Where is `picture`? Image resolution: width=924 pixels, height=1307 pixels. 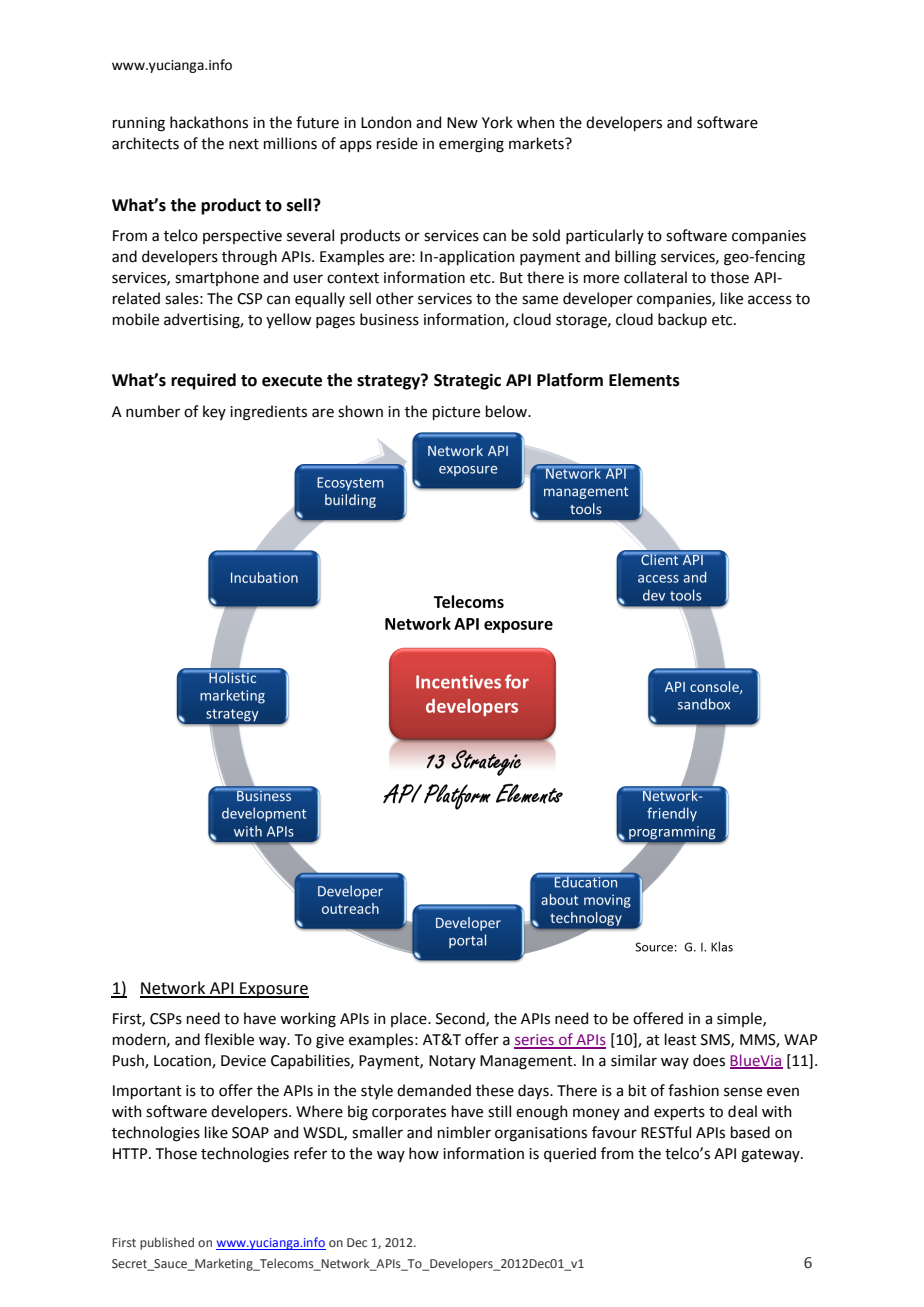 picture is located at coordinates (456, 413).
